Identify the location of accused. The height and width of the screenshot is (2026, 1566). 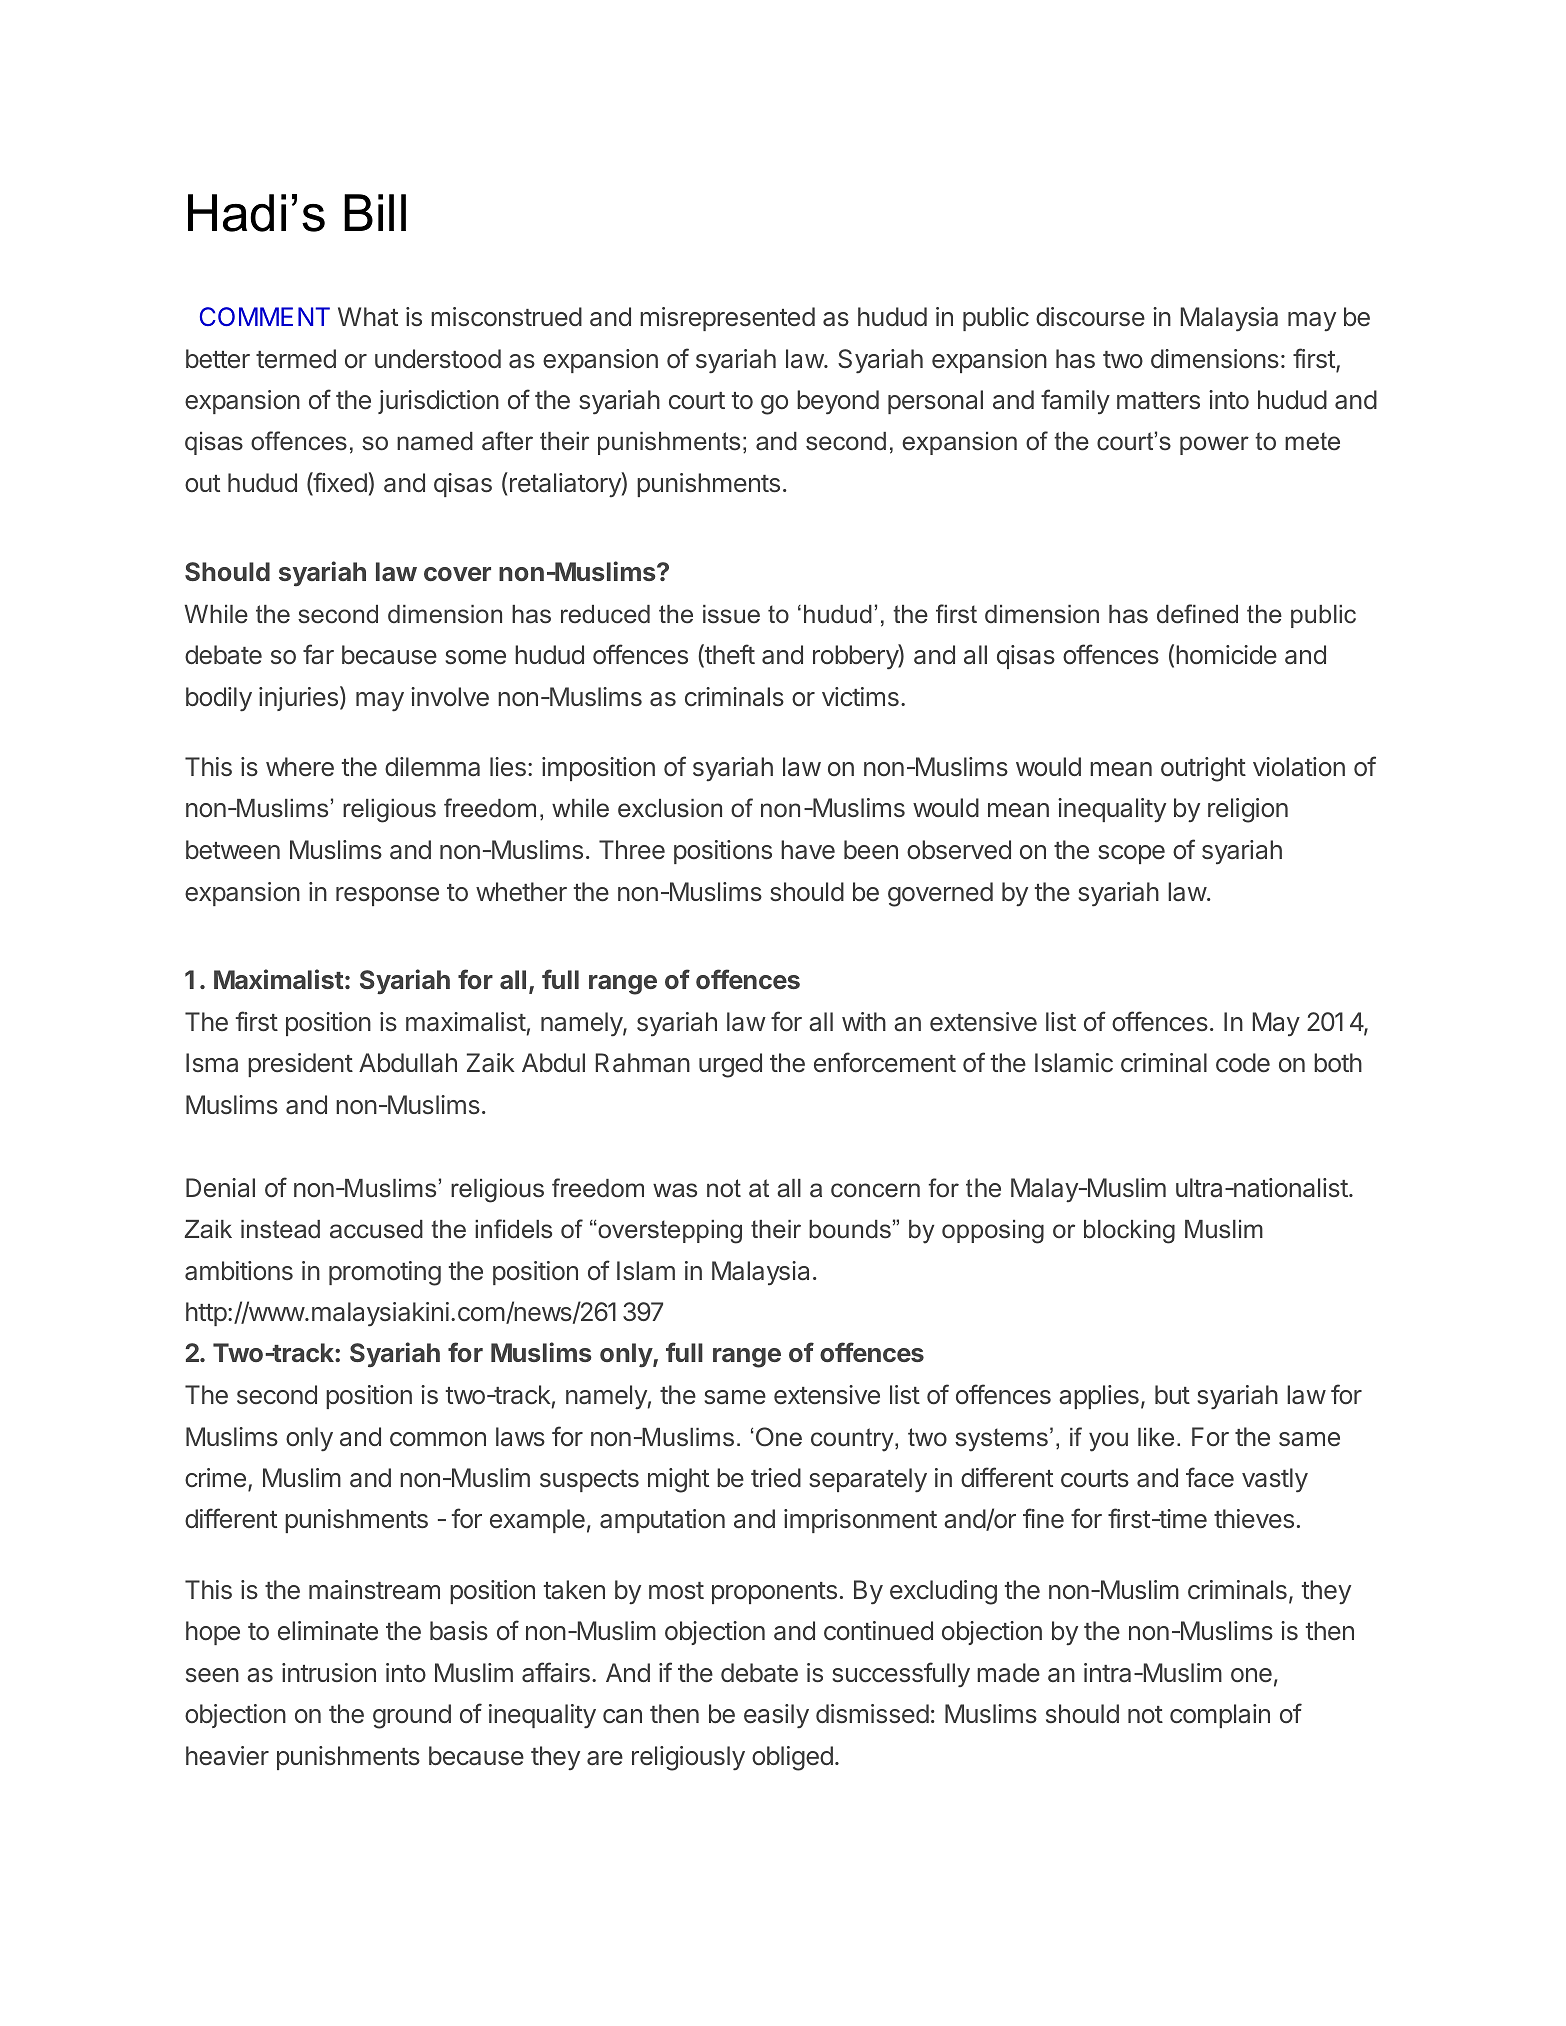
(376, 1229).
